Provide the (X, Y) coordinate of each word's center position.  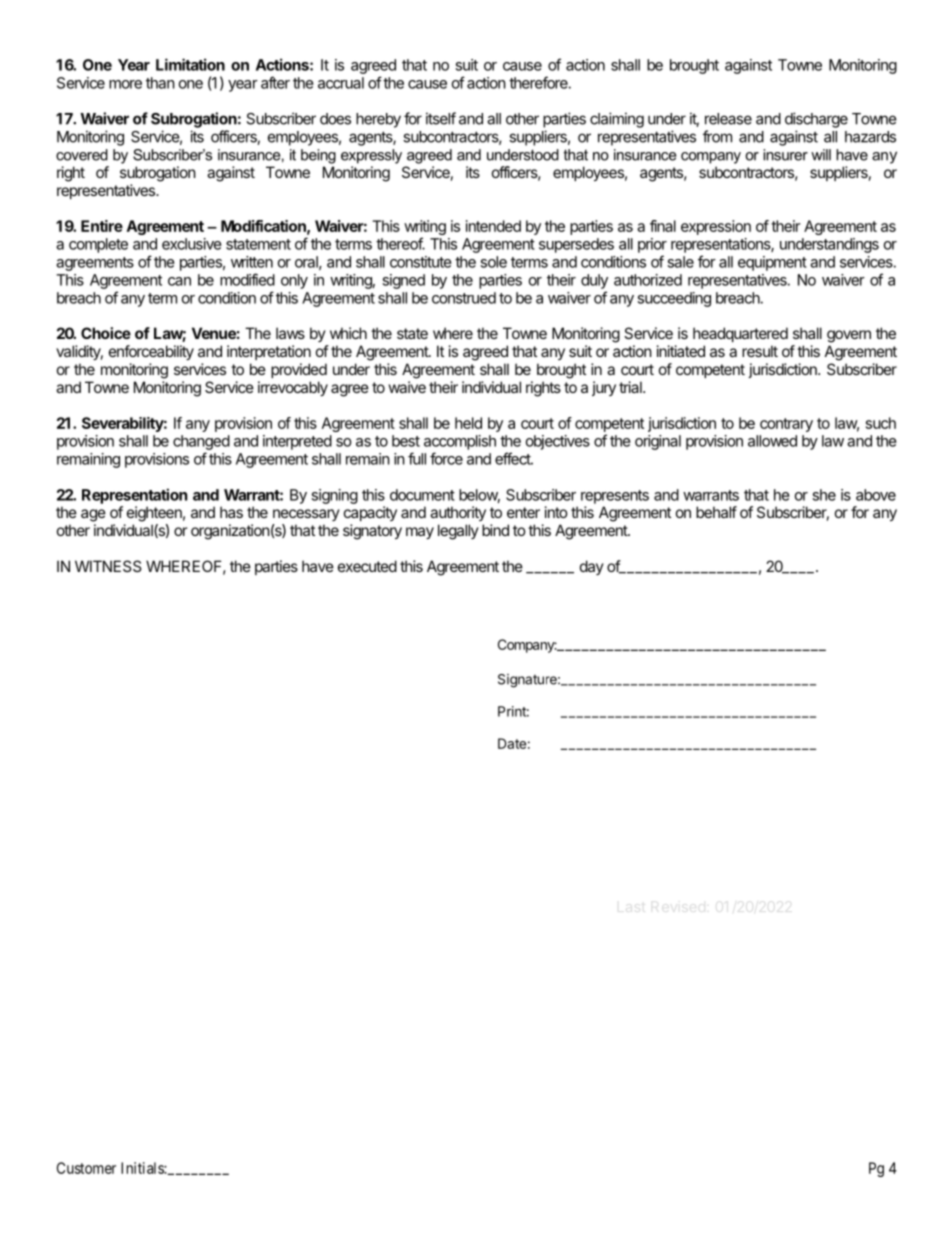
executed (367, 566)
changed (201, 442)
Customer (86, 1168)
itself (441, 118)
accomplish (460, 442)
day (592, 567)
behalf (716, 512)
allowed (772, 441)
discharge (816, 120)
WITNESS (108, 566)
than (160, 83)
